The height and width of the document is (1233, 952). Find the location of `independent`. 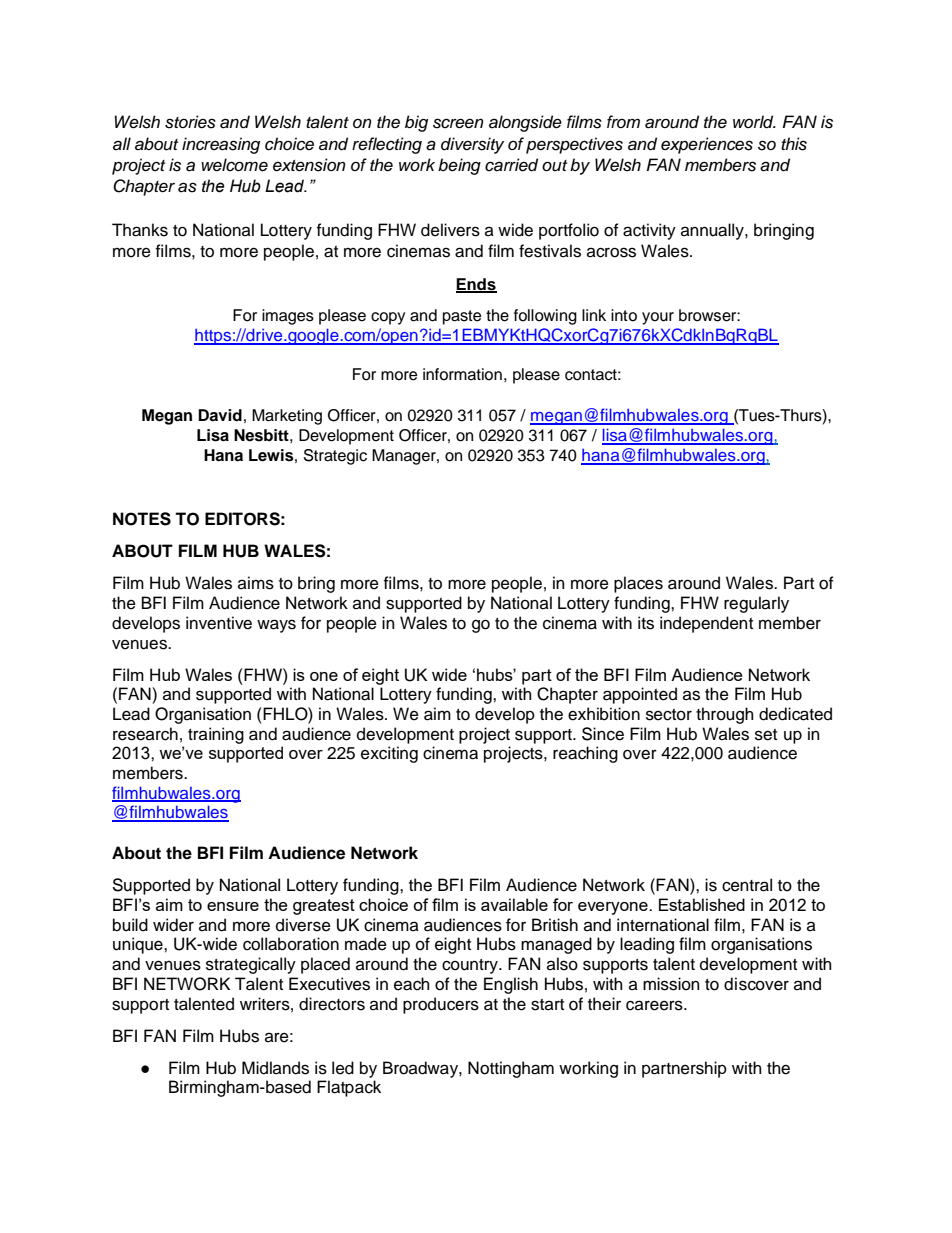

independent is located at coordinates (706, 624).
